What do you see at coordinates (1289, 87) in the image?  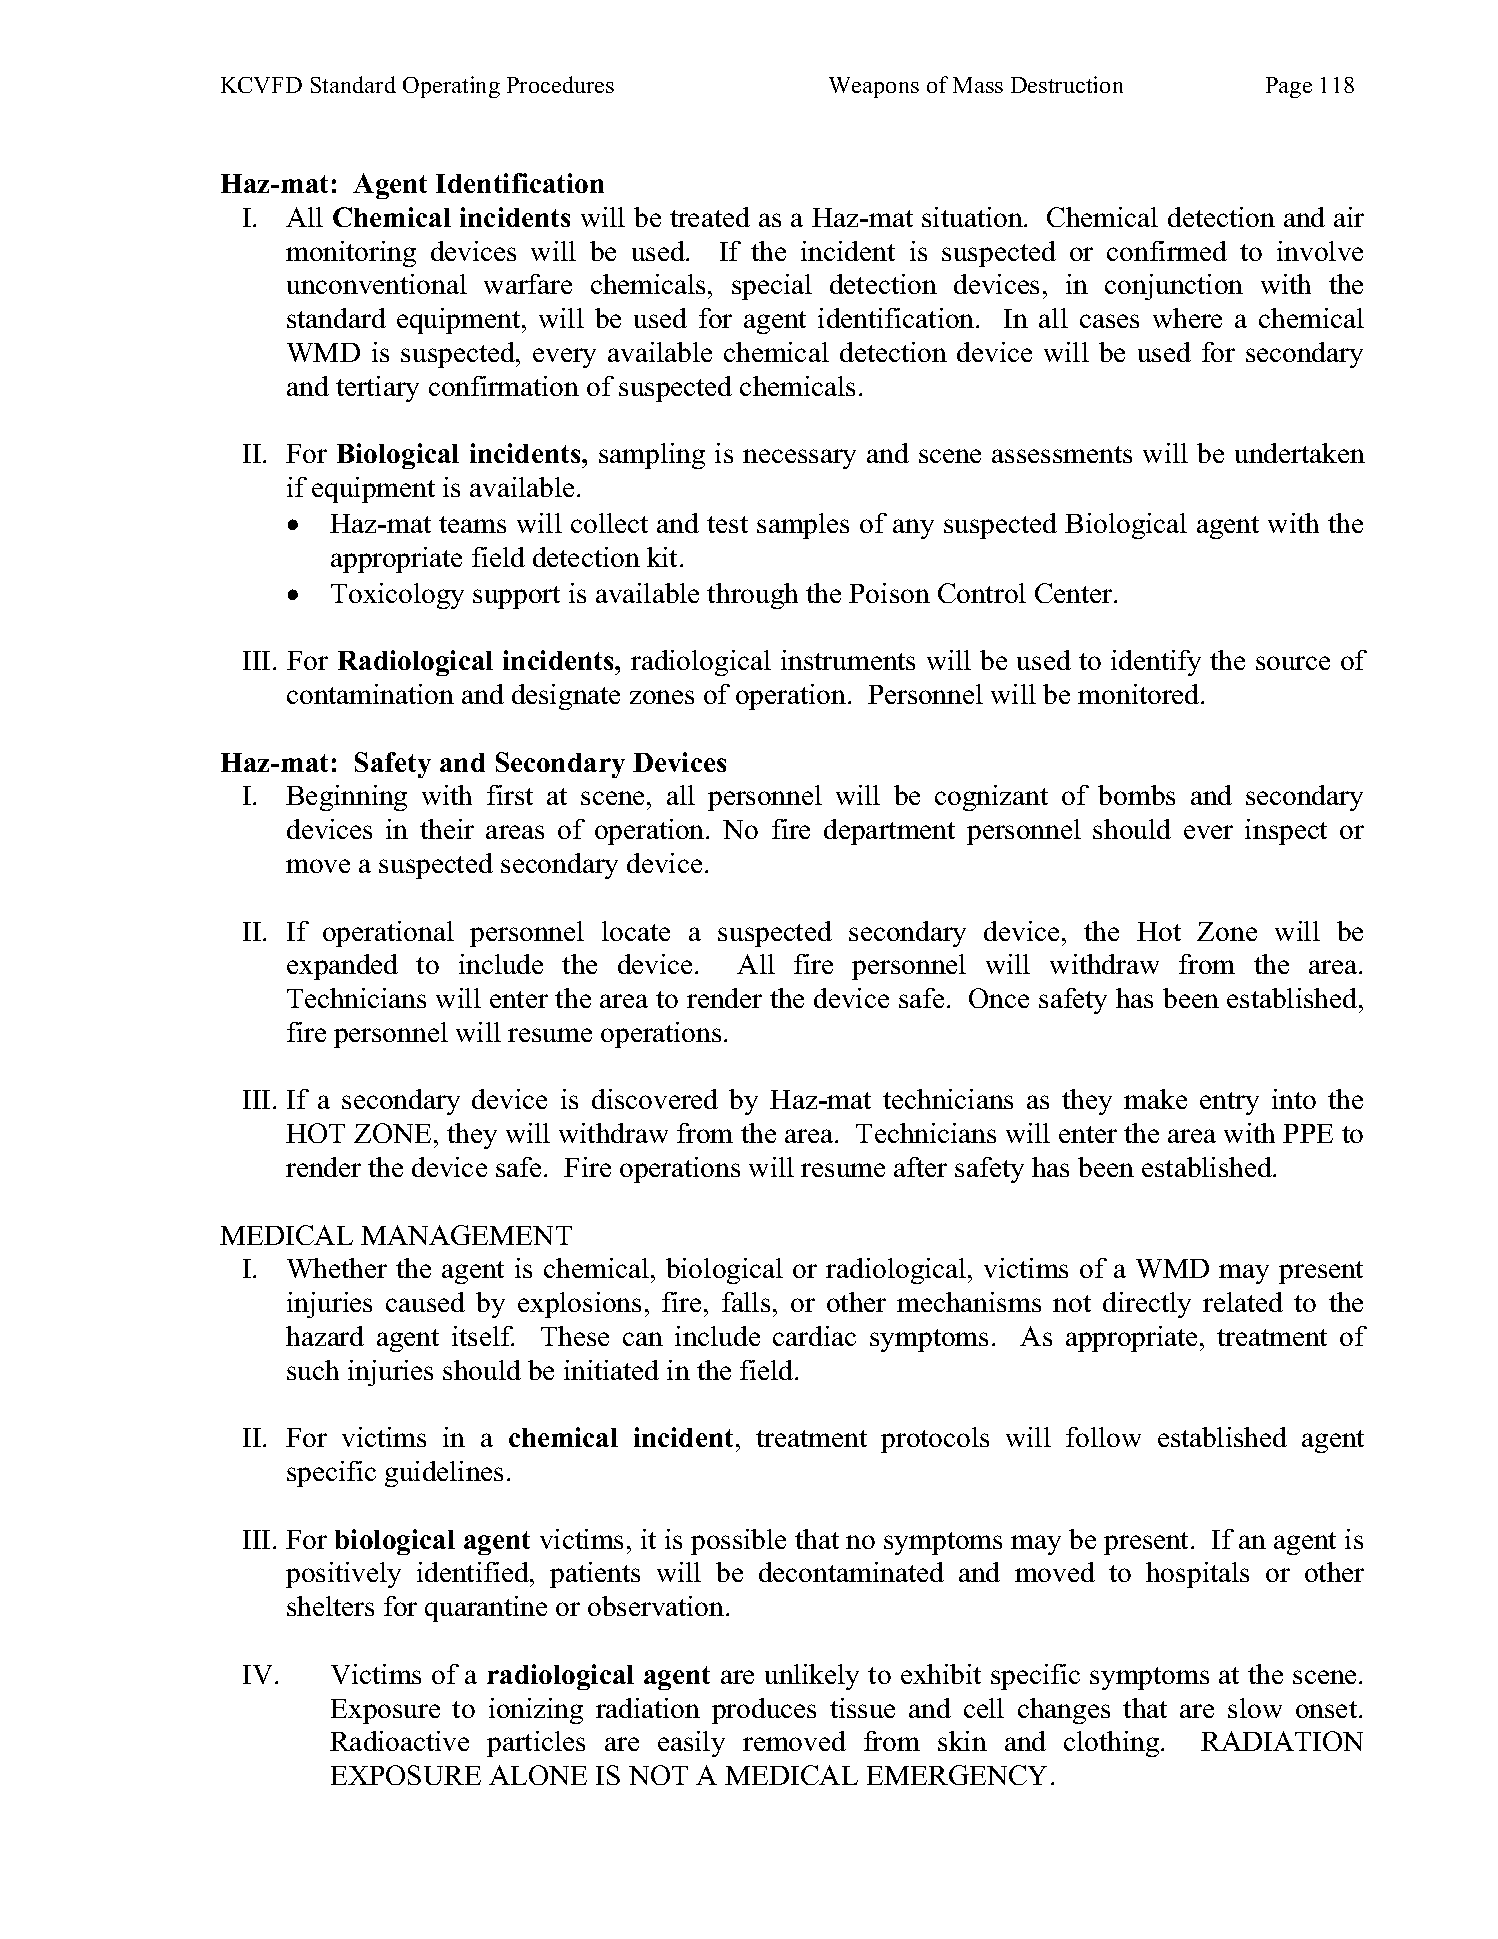 I see `Page` at bounding box center [1289, 87].
